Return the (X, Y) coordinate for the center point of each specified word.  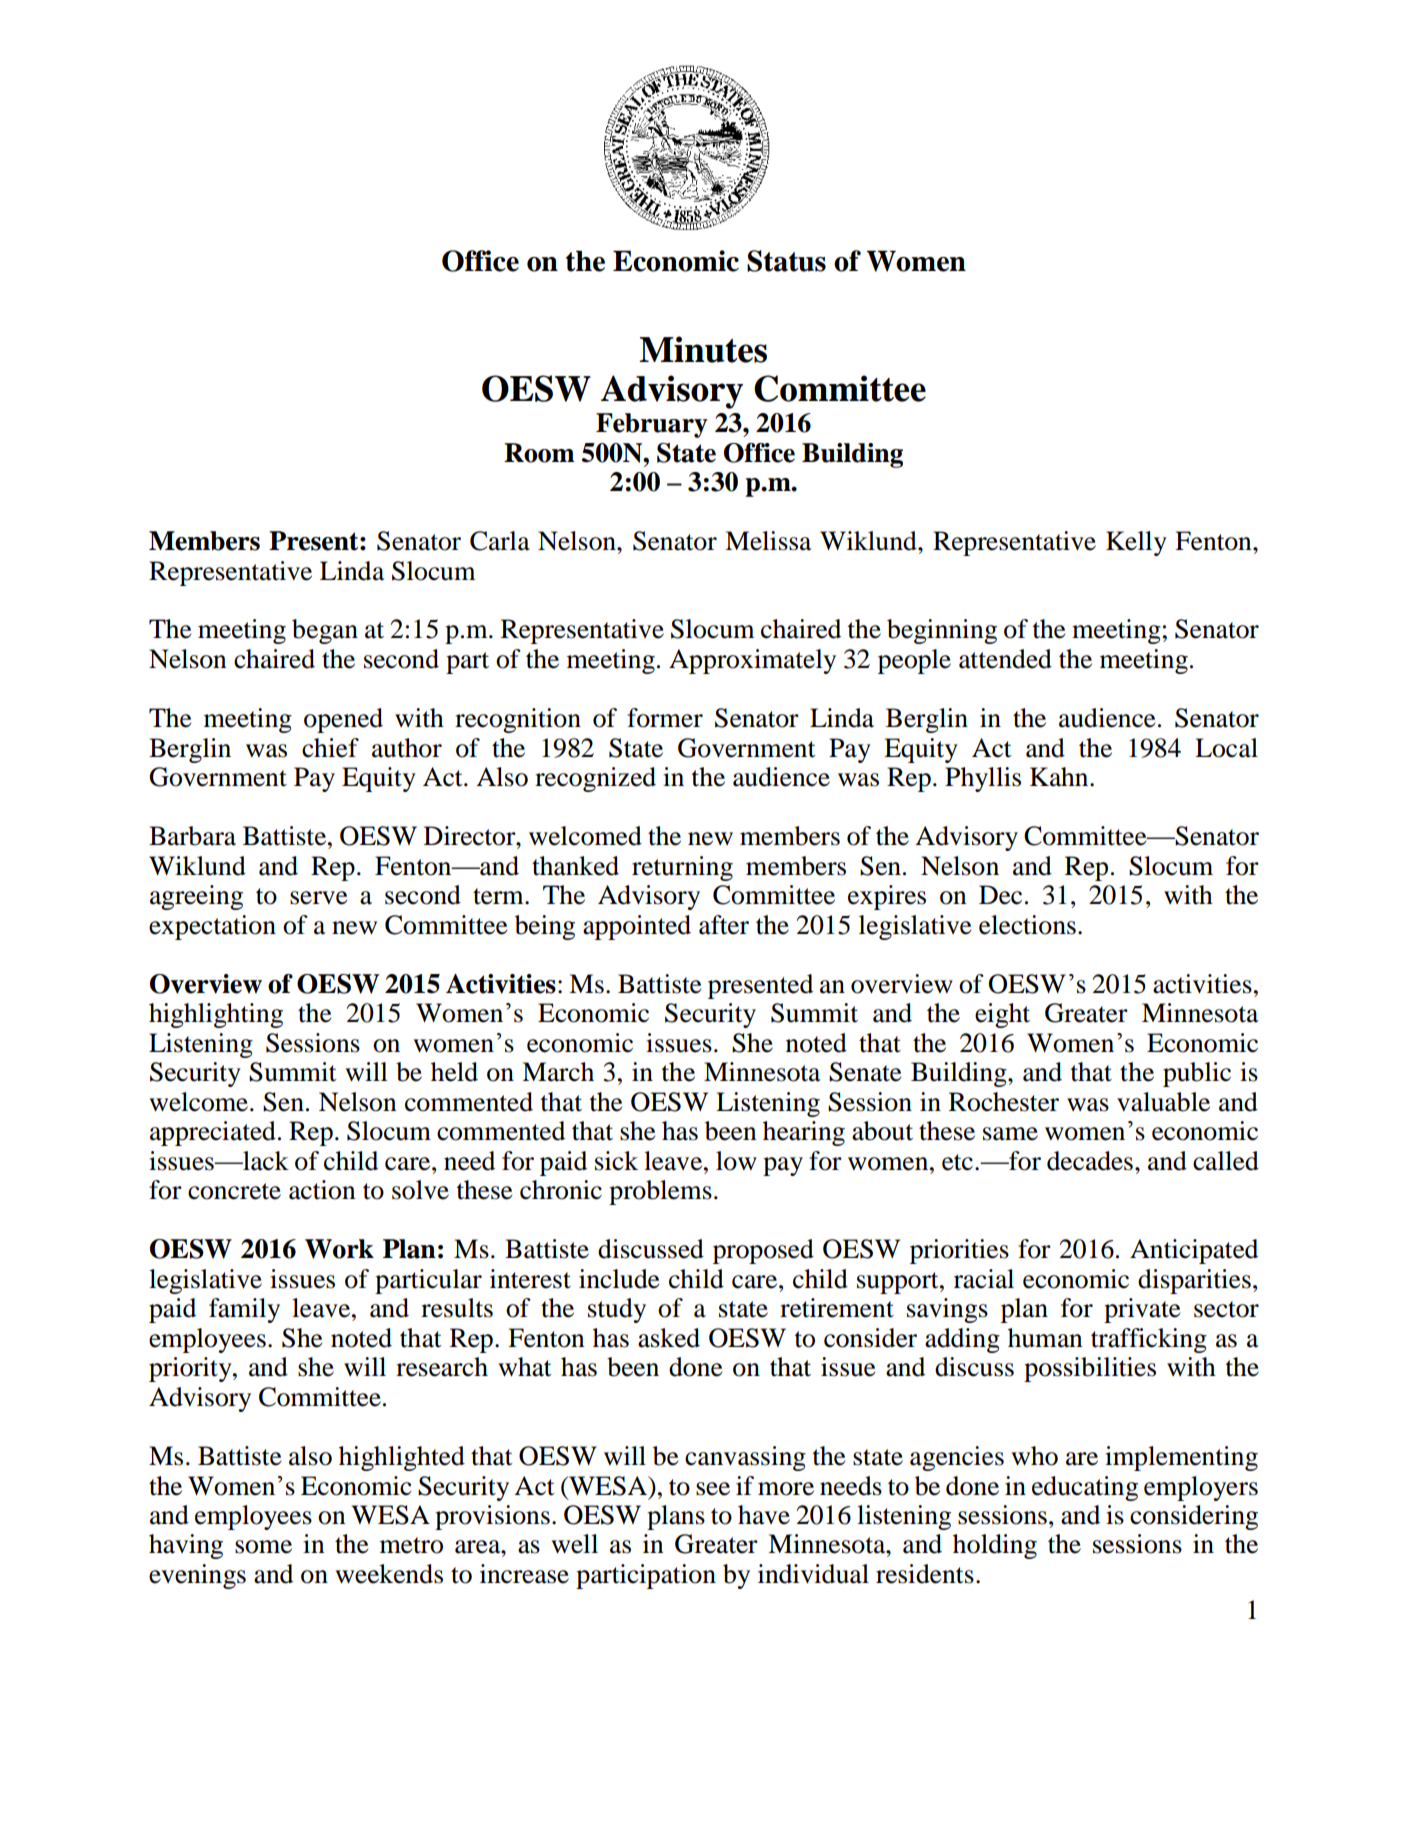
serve (318, 898)
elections (1027, 925)
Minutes (703, 349)
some (263, 1547)
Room (539, 453)
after (724, 925)
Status (786, 261)
